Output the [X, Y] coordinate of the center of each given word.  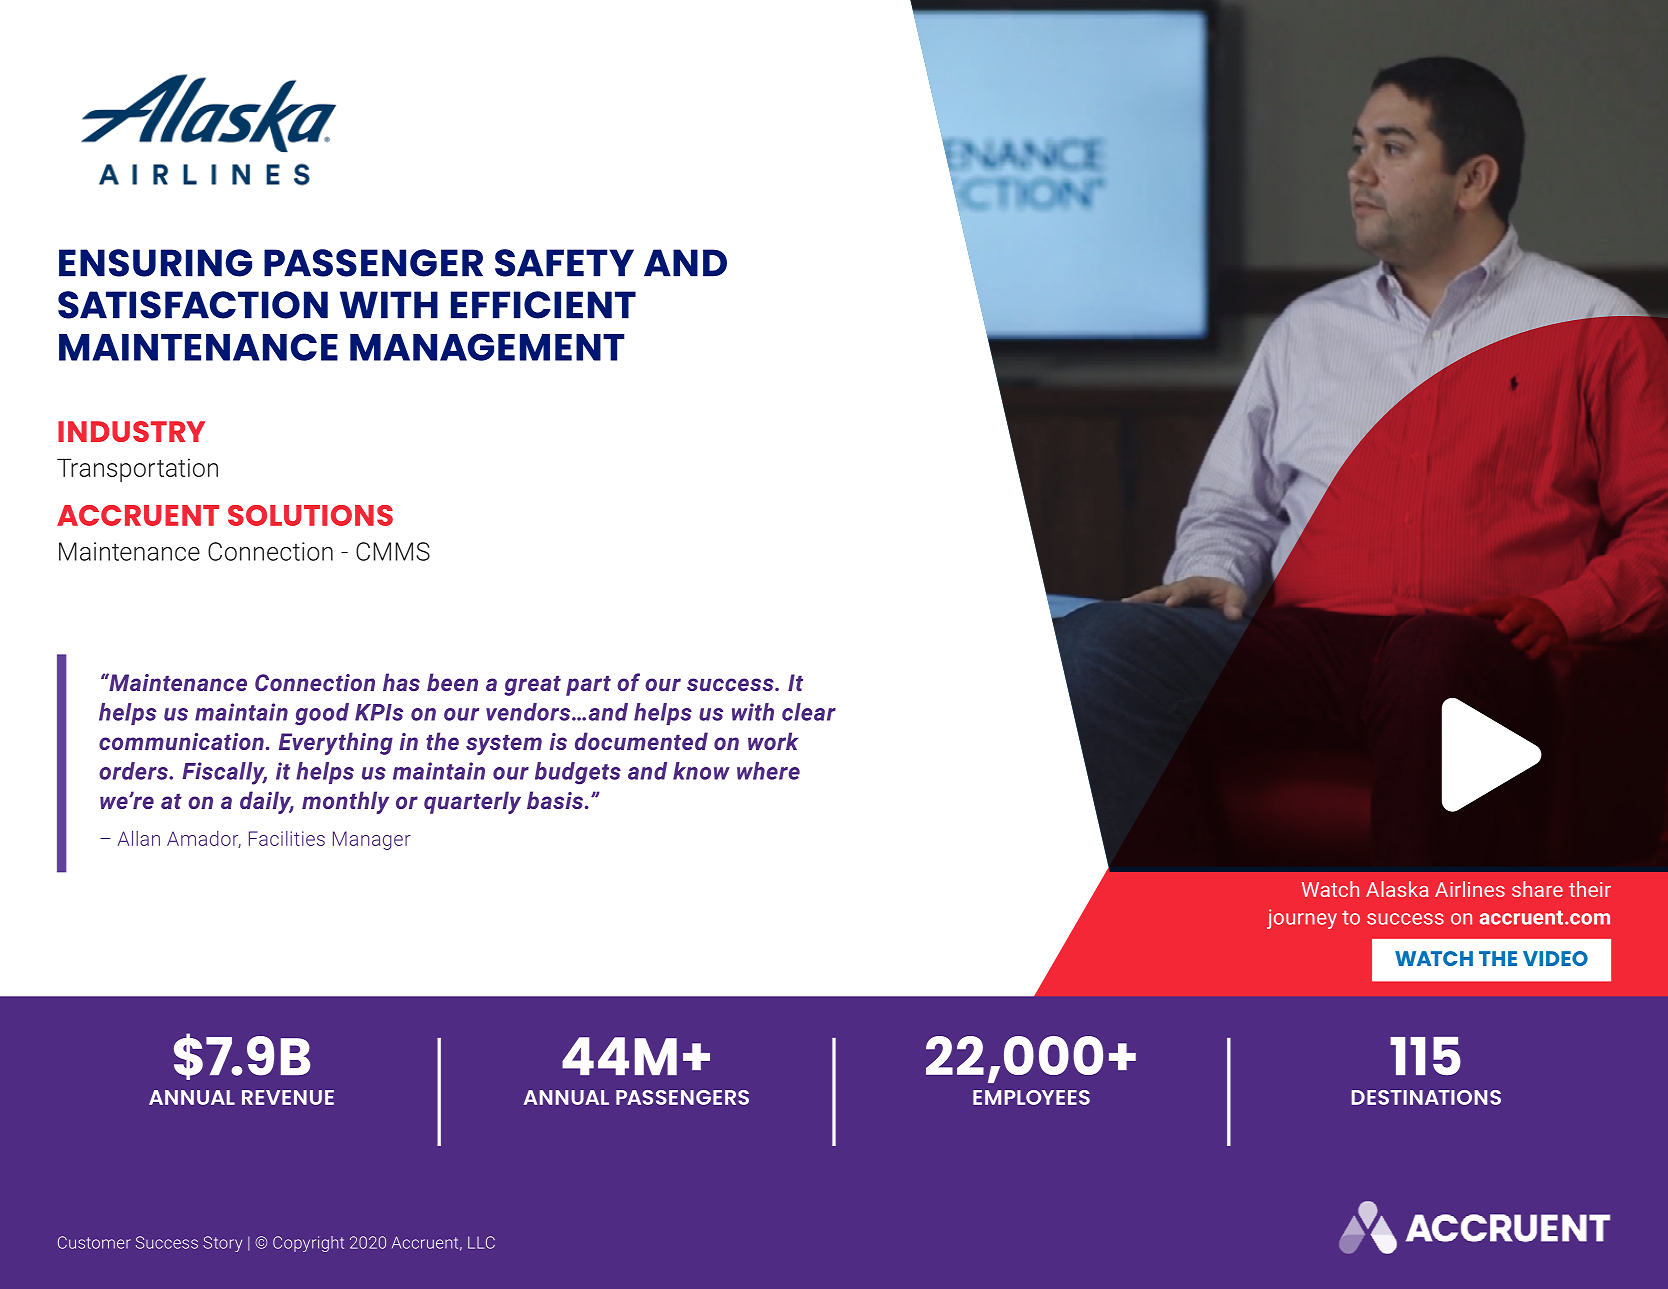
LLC [481, 1242]
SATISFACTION [193, 305]
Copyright [308, 1244]
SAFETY [564, 263]
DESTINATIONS [1426, 1097]
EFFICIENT [543, 305]
